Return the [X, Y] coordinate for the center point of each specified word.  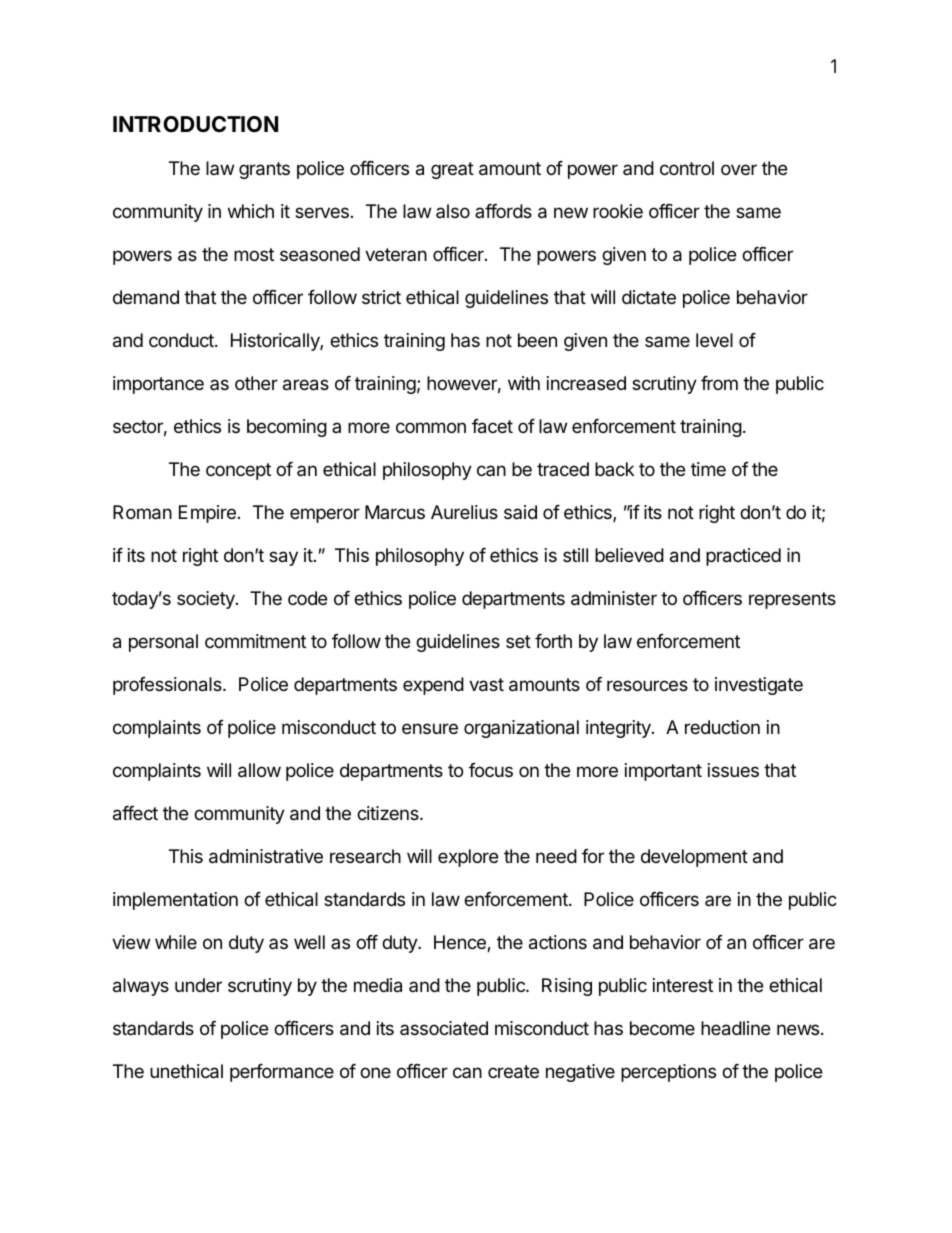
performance [282, 1073]
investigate [759, 686]
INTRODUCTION [195, 124]
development [694, 858]
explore [468, 858]
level [714, 340]
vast [486, 685]
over [739, 169]
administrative [266, 856]
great [452, 170]
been [537, 340]
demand [146, 297]
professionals [168, 686]
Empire [207, 514]
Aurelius [464, 512]
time [708, 469]
